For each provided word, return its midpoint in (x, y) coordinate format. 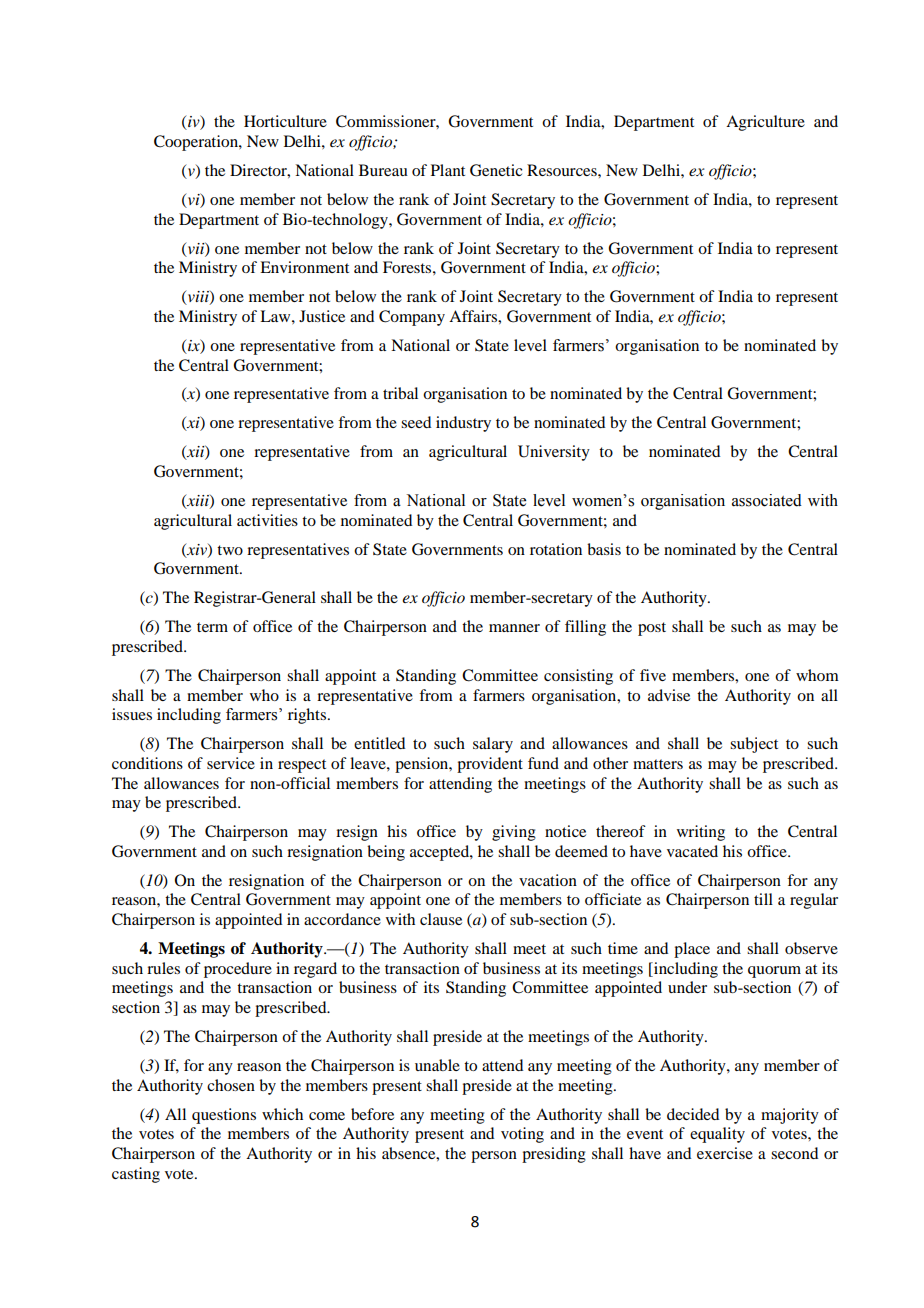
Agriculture (765, 123)
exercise (725, 1153)
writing (701, 833)
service (231, 763)
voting (522, 1135)
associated (767, 500)
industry (463, 424)
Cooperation (197, 143)
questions (224, 1116)
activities (267, 520)
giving (514, 833)
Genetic (496, 170)
